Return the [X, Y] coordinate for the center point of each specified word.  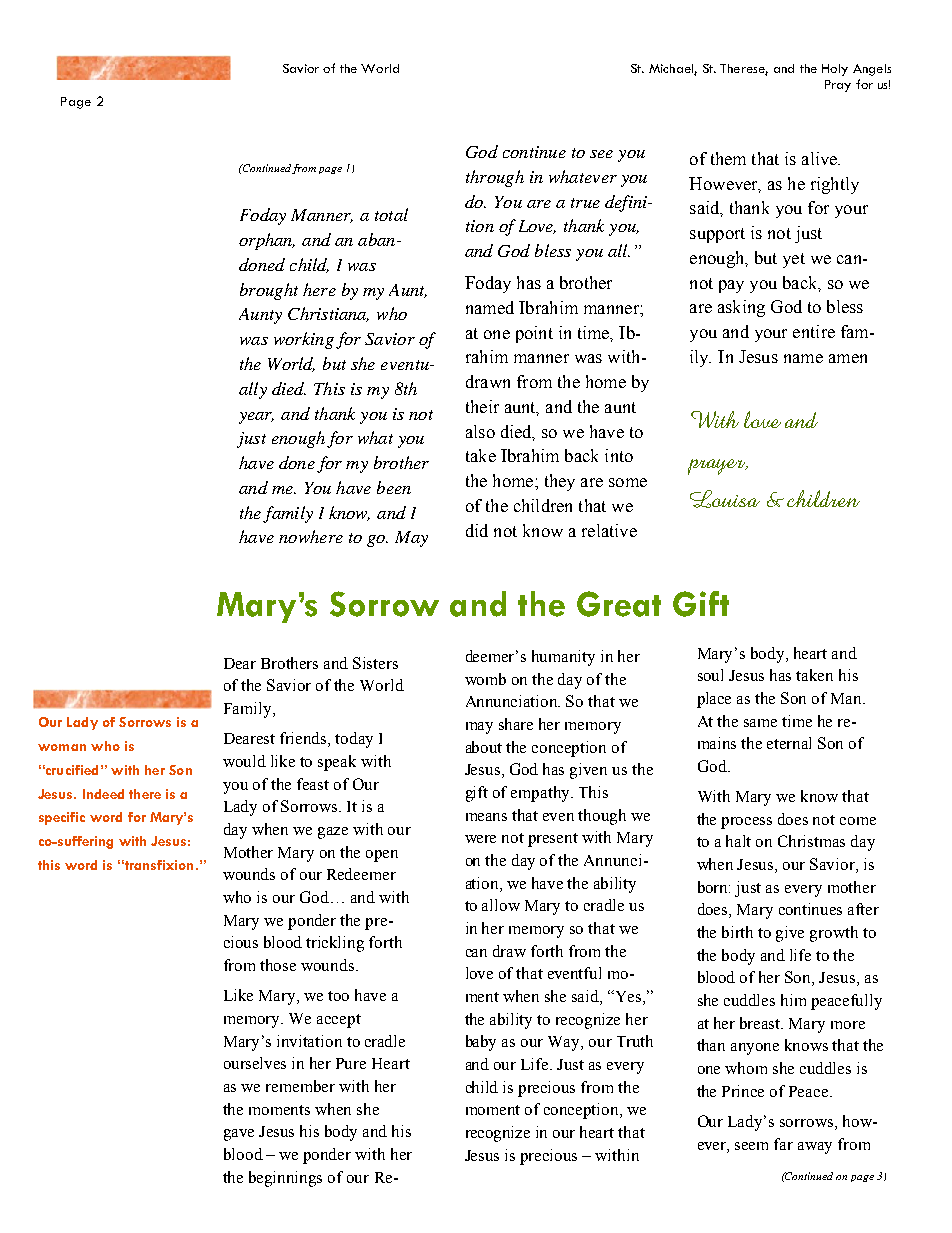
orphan [267, 241]
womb [485, 679]
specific [62, 818]
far [783, 1144]
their [482, 406]
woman [62, 747]
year [256, 418]
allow [501, 905]
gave [239, 1135]
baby [481, 1043]
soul [710, 675]
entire [814, 331]
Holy [835, 70]
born [714, 887]
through [495, 178]
